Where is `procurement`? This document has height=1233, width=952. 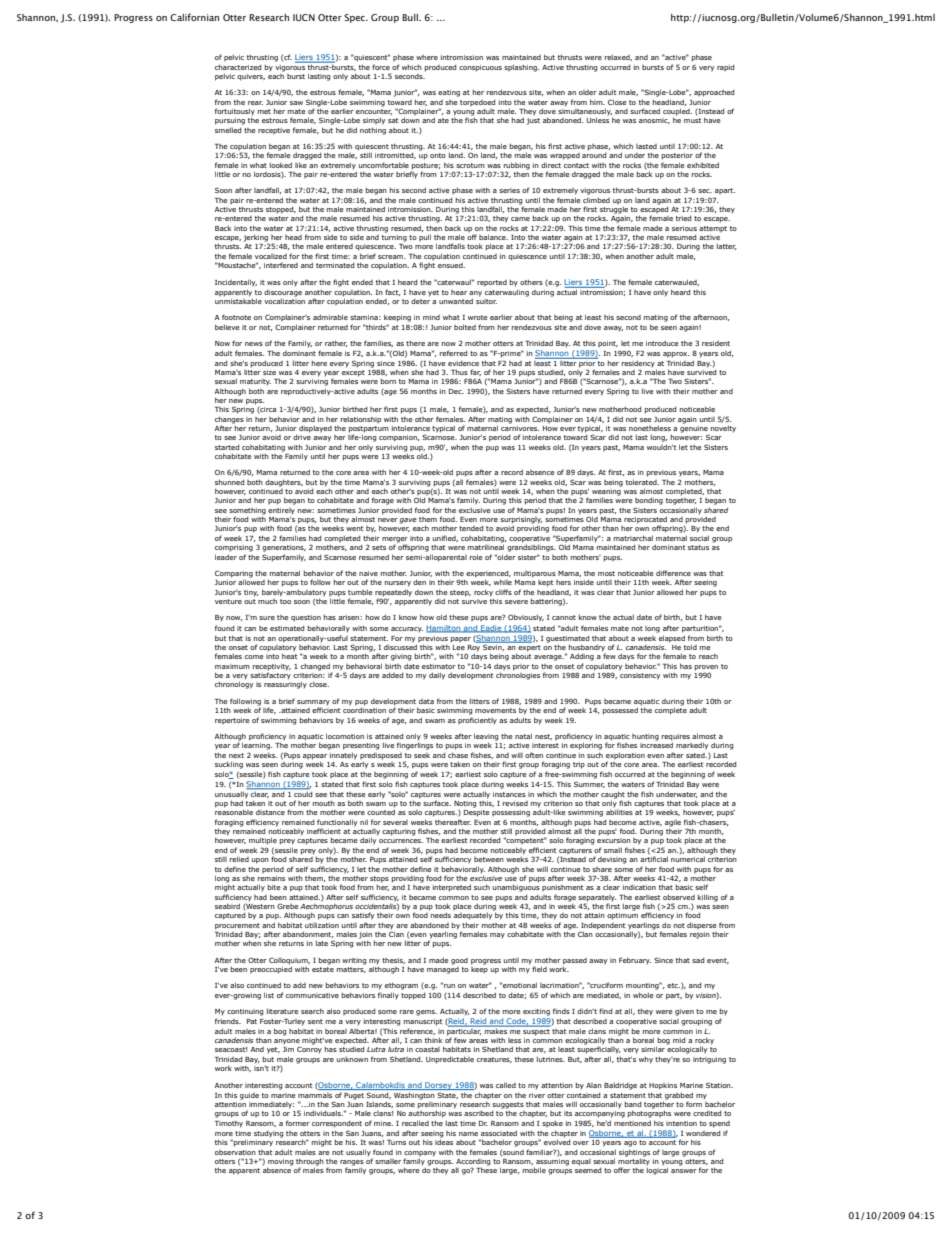 procurement is located at coordinates (237, 926).
